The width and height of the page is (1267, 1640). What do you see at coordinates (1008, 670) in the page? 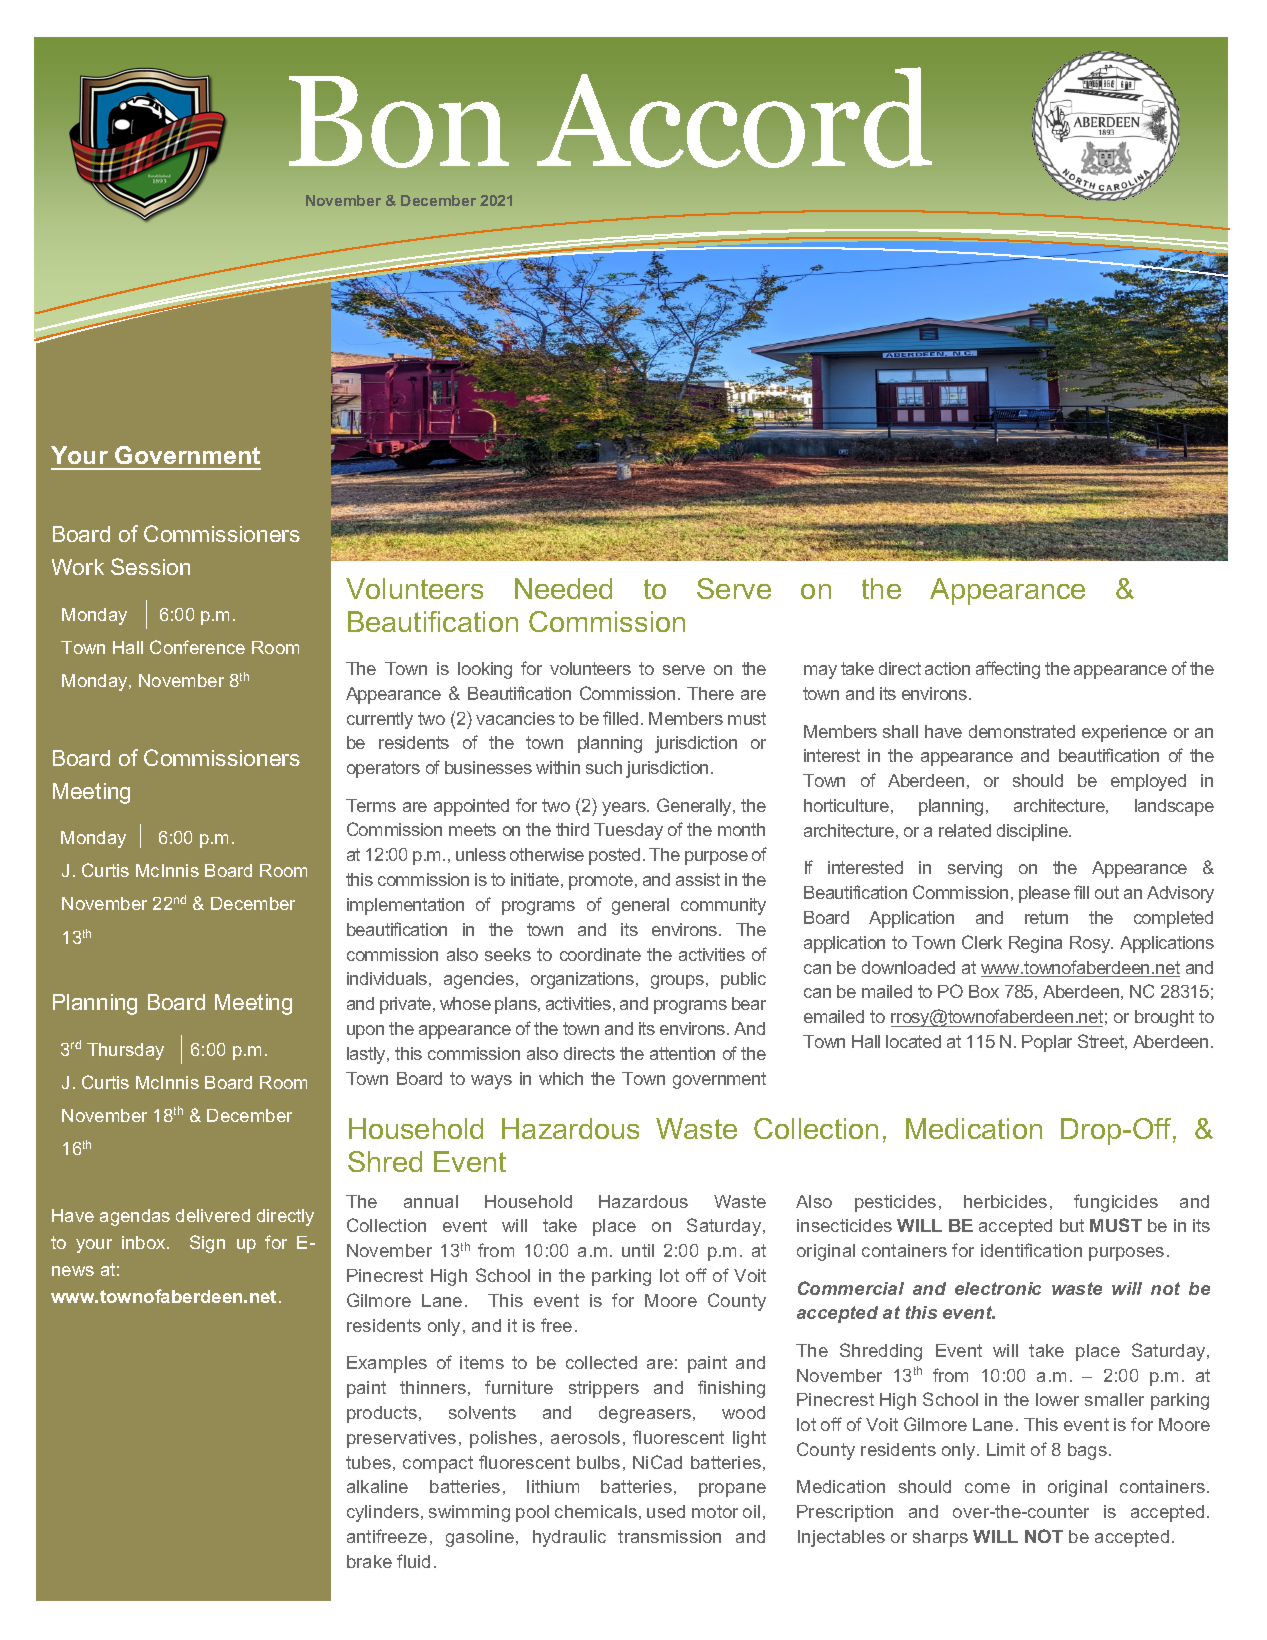
I see `affecting` at bounding box center [1008, 670].
